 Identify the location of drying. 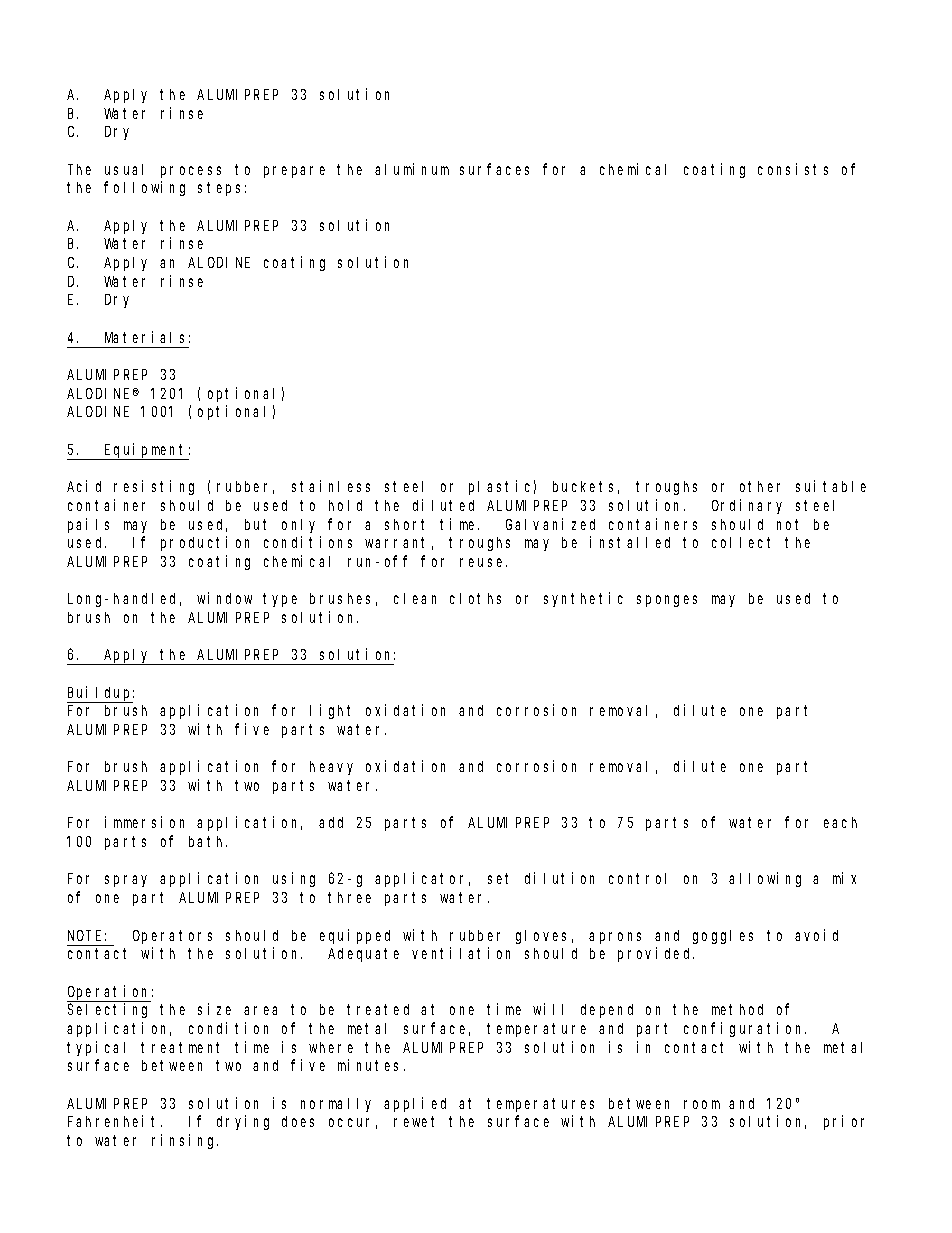
(243, 1122).
